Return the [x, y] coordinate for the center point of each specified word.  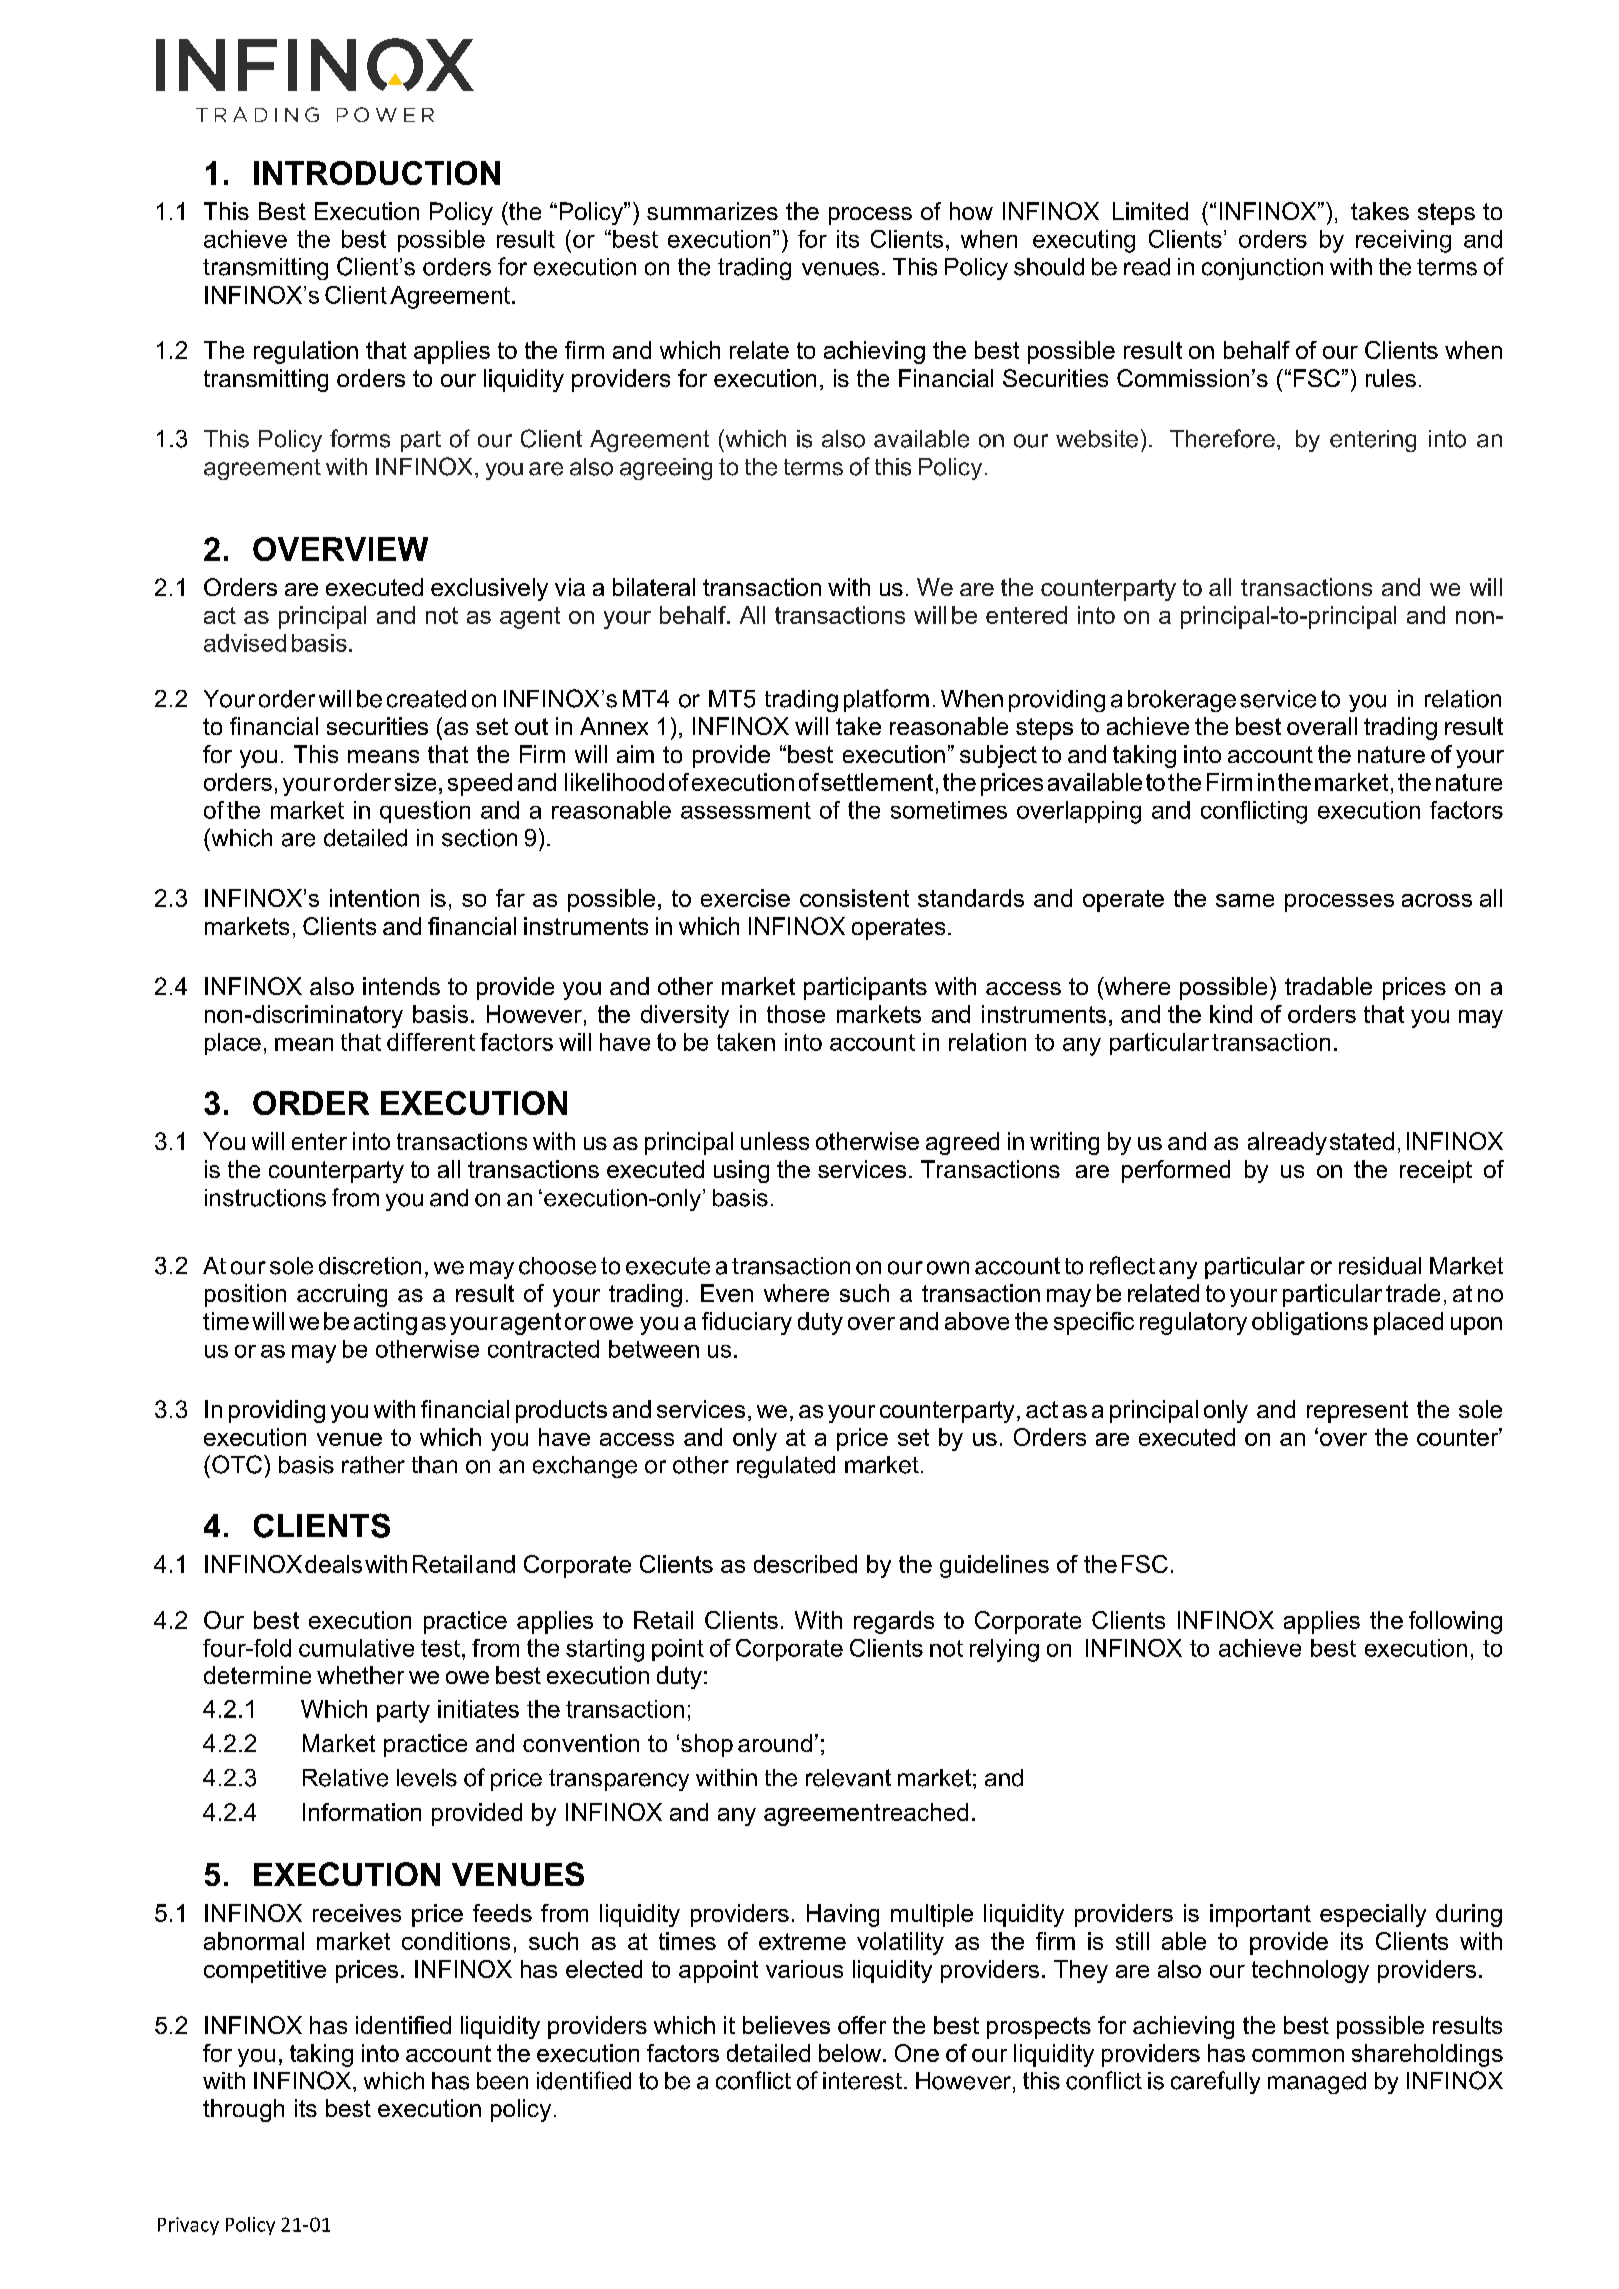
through [243, 2110]
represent [1357, 1412]
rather [373, 1465]
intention [374, 898]
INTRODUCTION [377, 173]
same [1245, 900]
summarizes [712, 211]
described [805, 1564]
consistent [854, 898]
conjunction [1262, 269]
